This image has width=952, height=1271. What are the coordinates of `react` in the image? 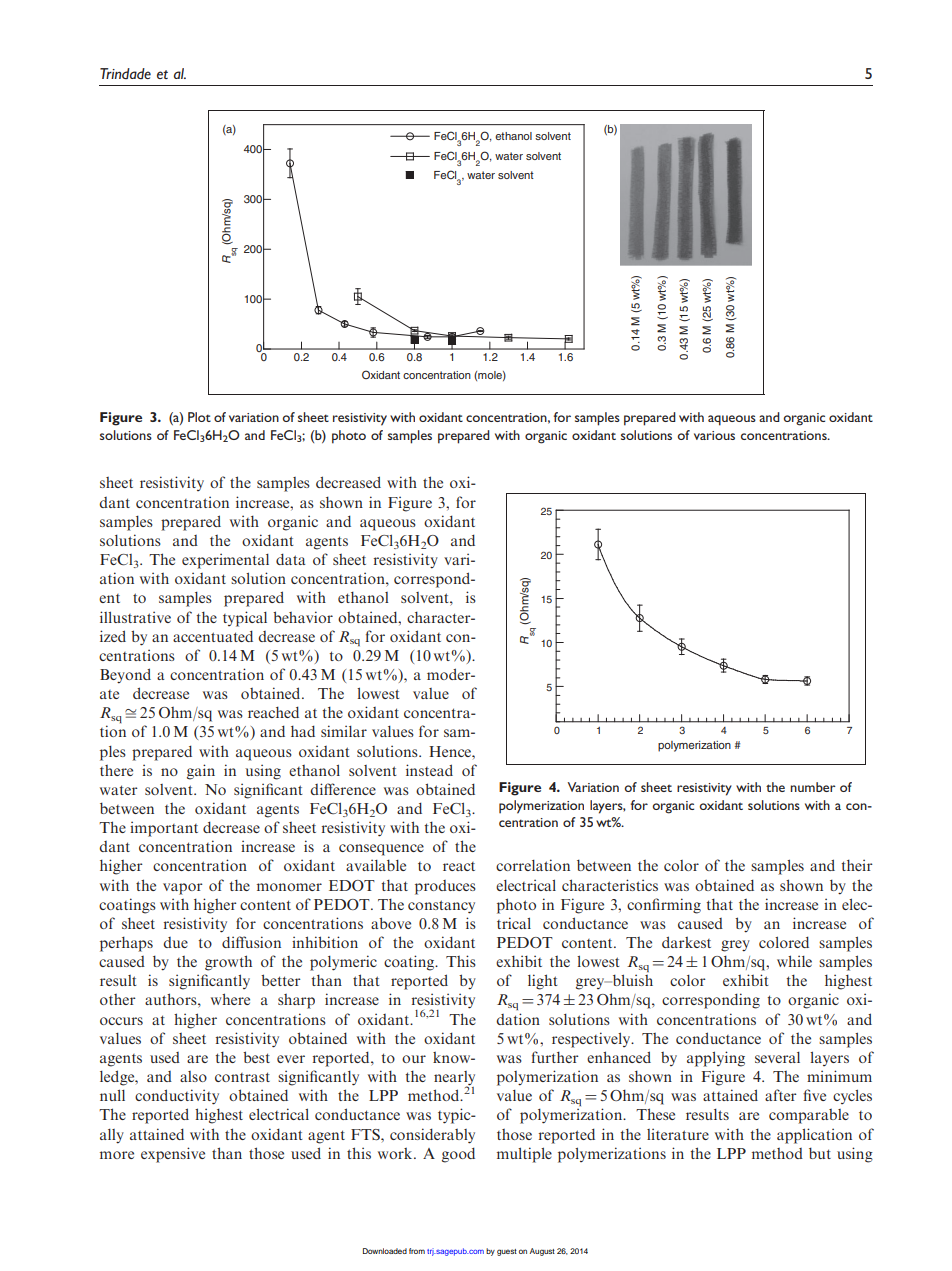 It's located at (459, 866).
